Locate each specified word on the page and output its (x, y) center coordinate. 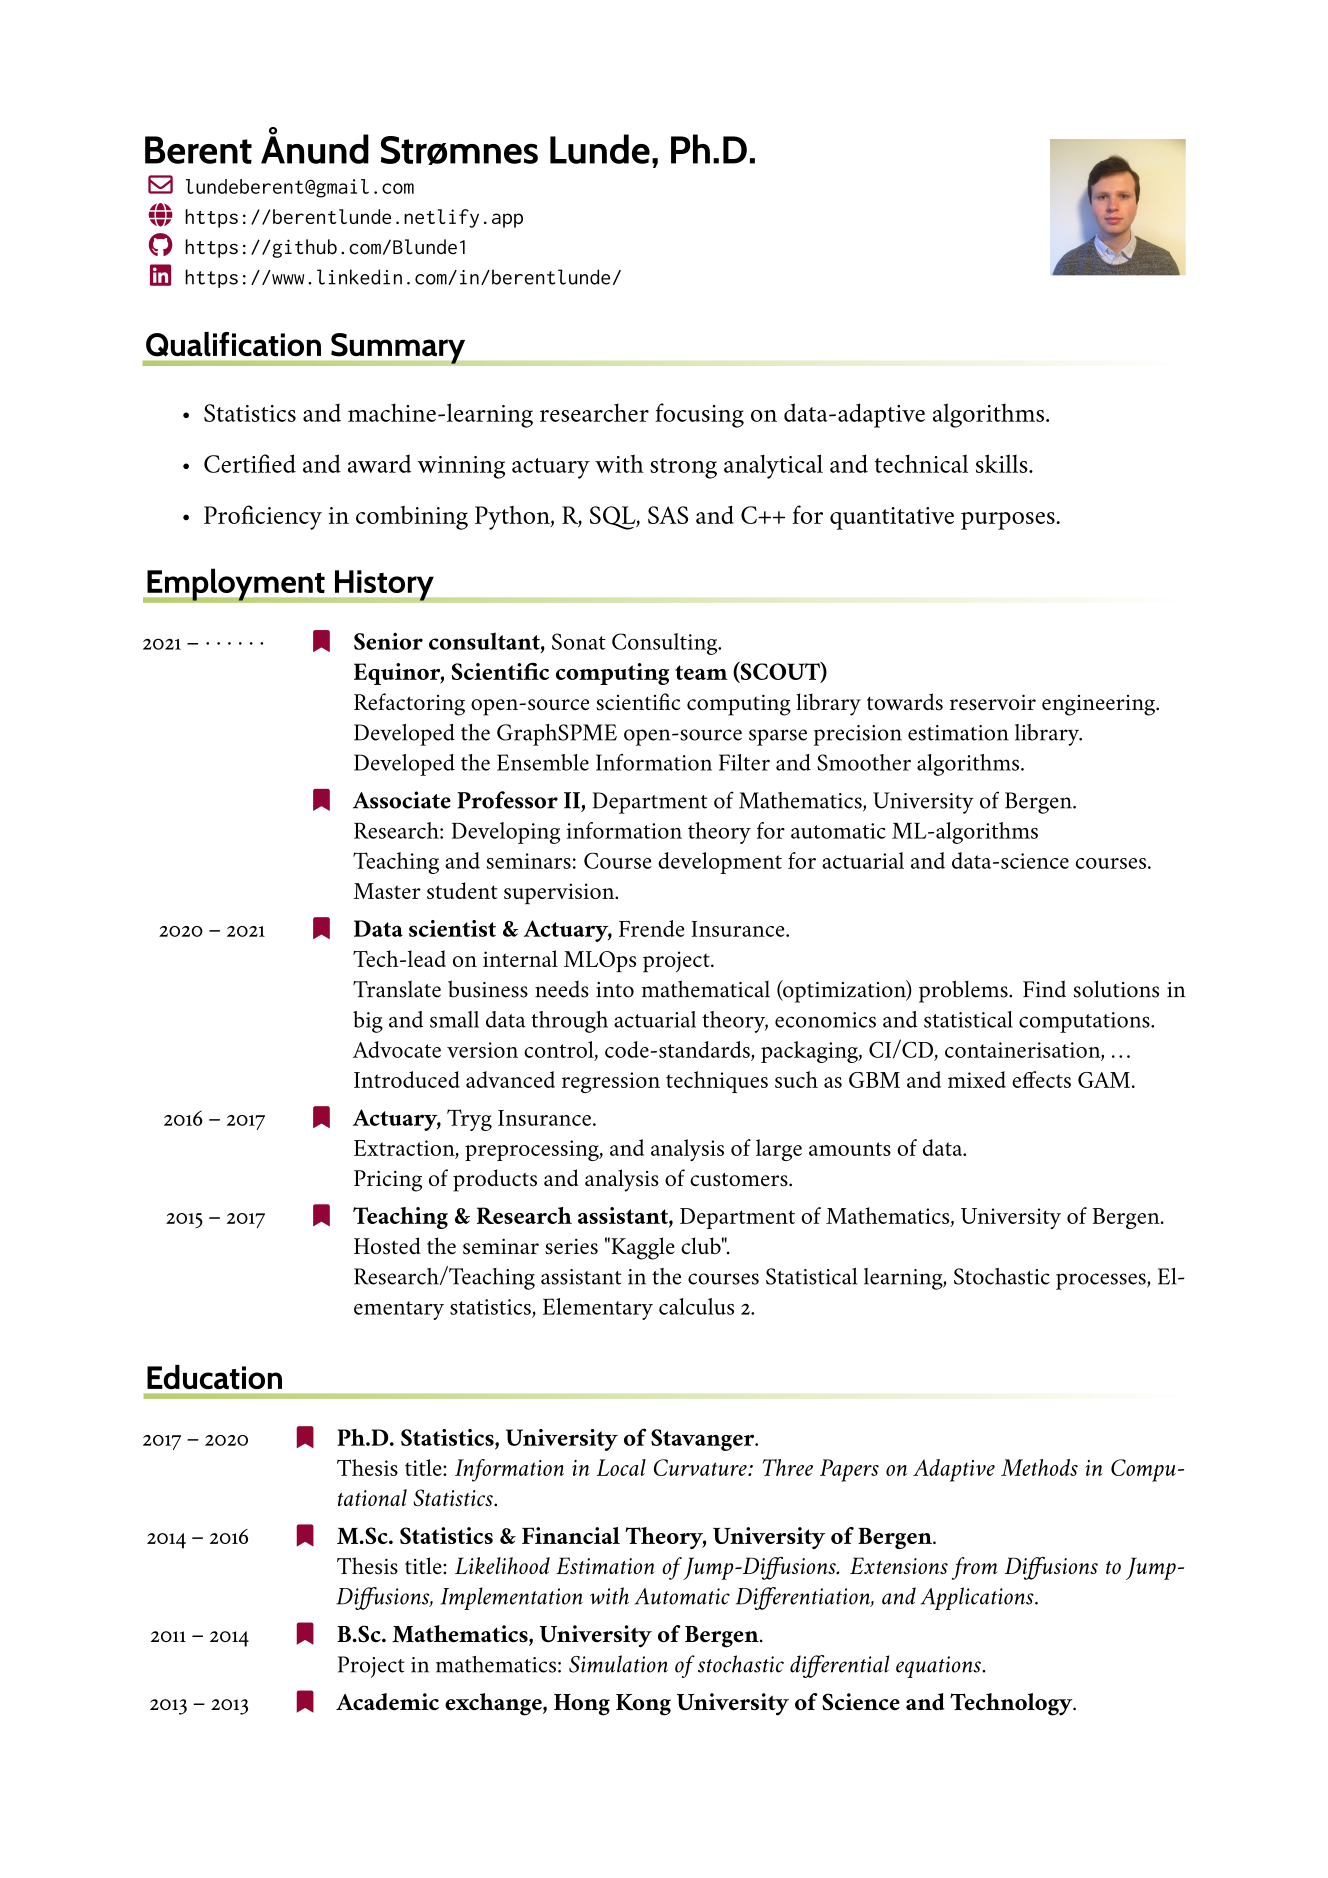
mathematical (706, 989)
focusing (699, 415)
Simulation (618, 1664)
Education (214, 1377)
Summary (398, 349)
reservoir (993, 702)
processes (1102, 1281)
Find (1044, 989)
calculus (696, 1306)
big (368, 1022)
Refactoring (409, 704)
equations (939, 1667)
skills (1003, 463)
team (701, 672)
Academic (387, 1702)
